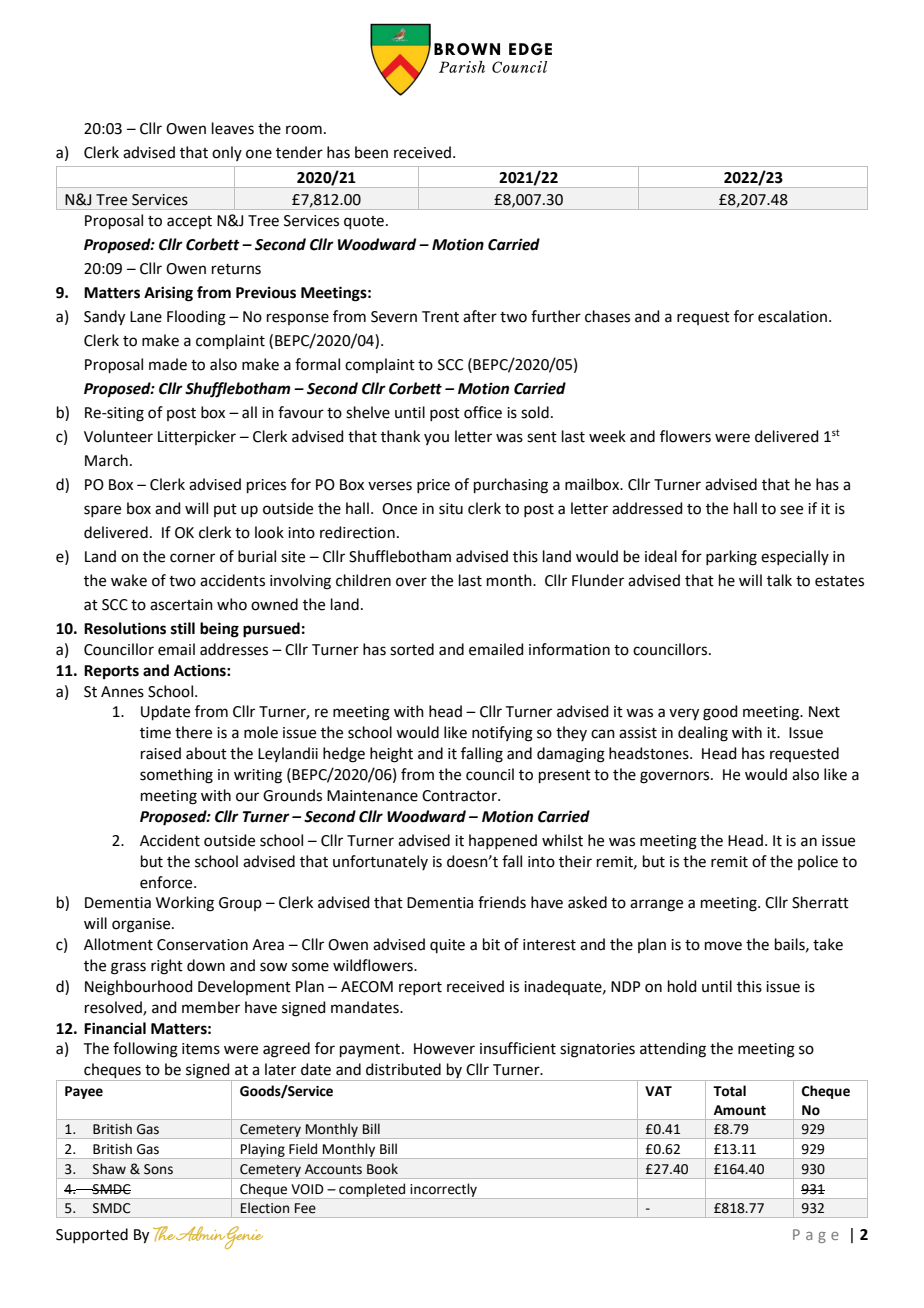 The height and width of the document is (1308, 924). What do you see at coordinates (202, 945) in the document?
I see `Conservation` at bounding box center [202, 945].
